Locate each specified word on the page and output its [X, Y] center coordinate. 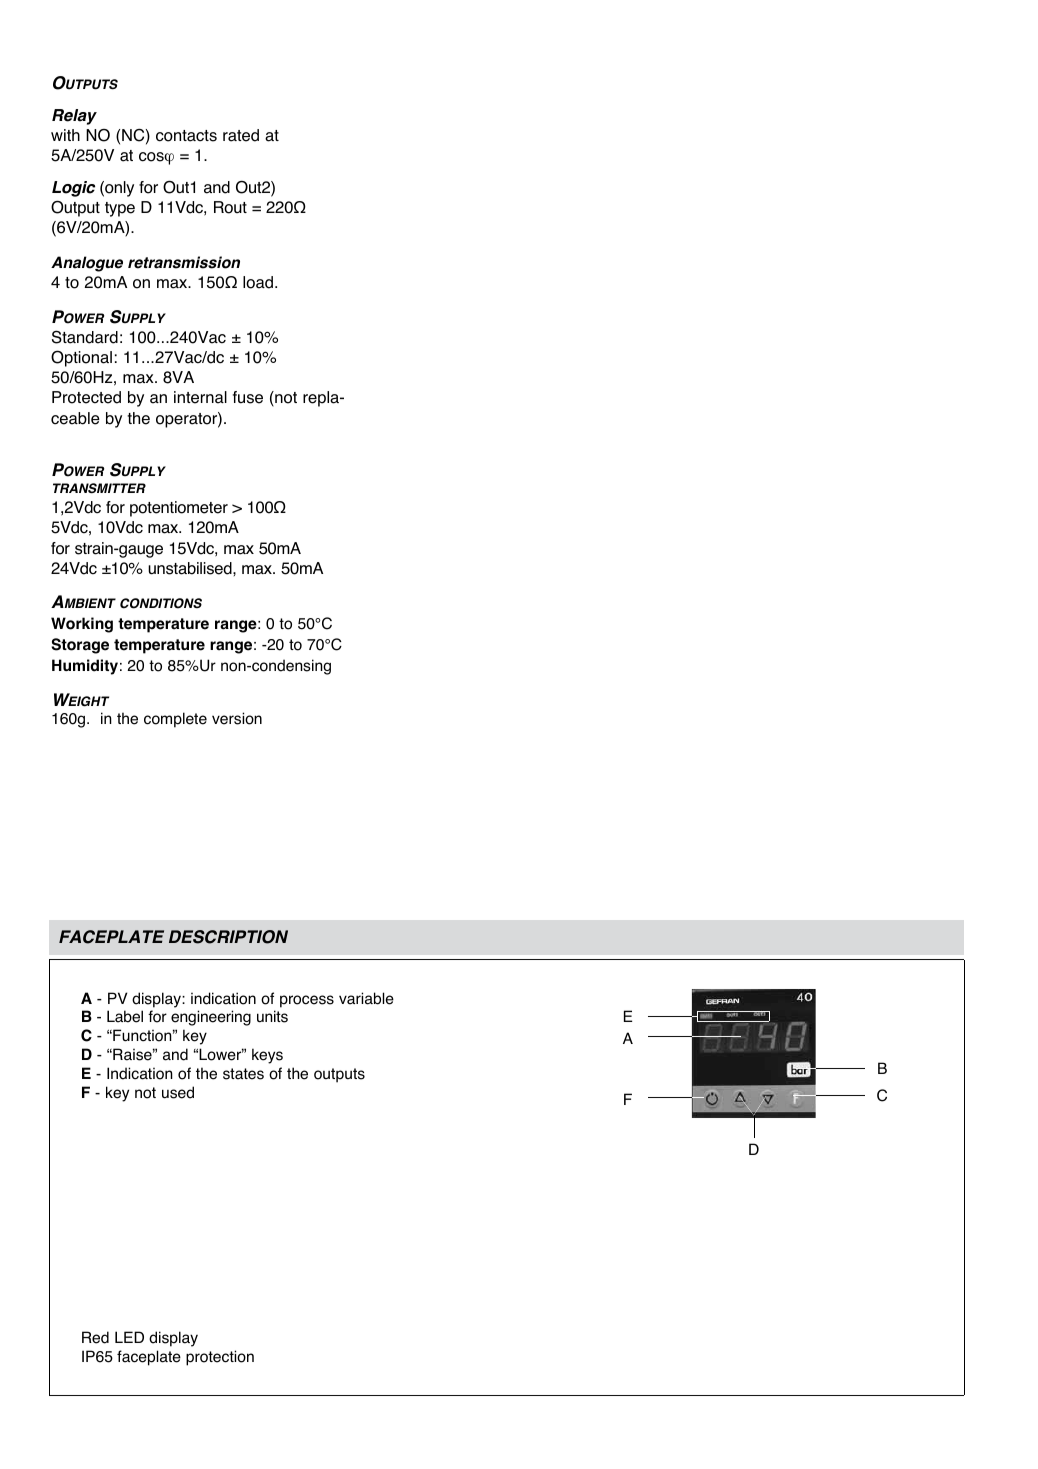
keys [267, 1056]
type [120, 209]
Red [95, 1337]
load [258, 282]
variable [366, 998]
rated [241, 135]
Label [125, 1016]
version [237, 718]
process [307, 1001]
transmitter [99, 488]
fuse [248, 397]
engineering [211, 1018]
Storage [80, 646]
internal [200, 397]
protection [220, 1358]
